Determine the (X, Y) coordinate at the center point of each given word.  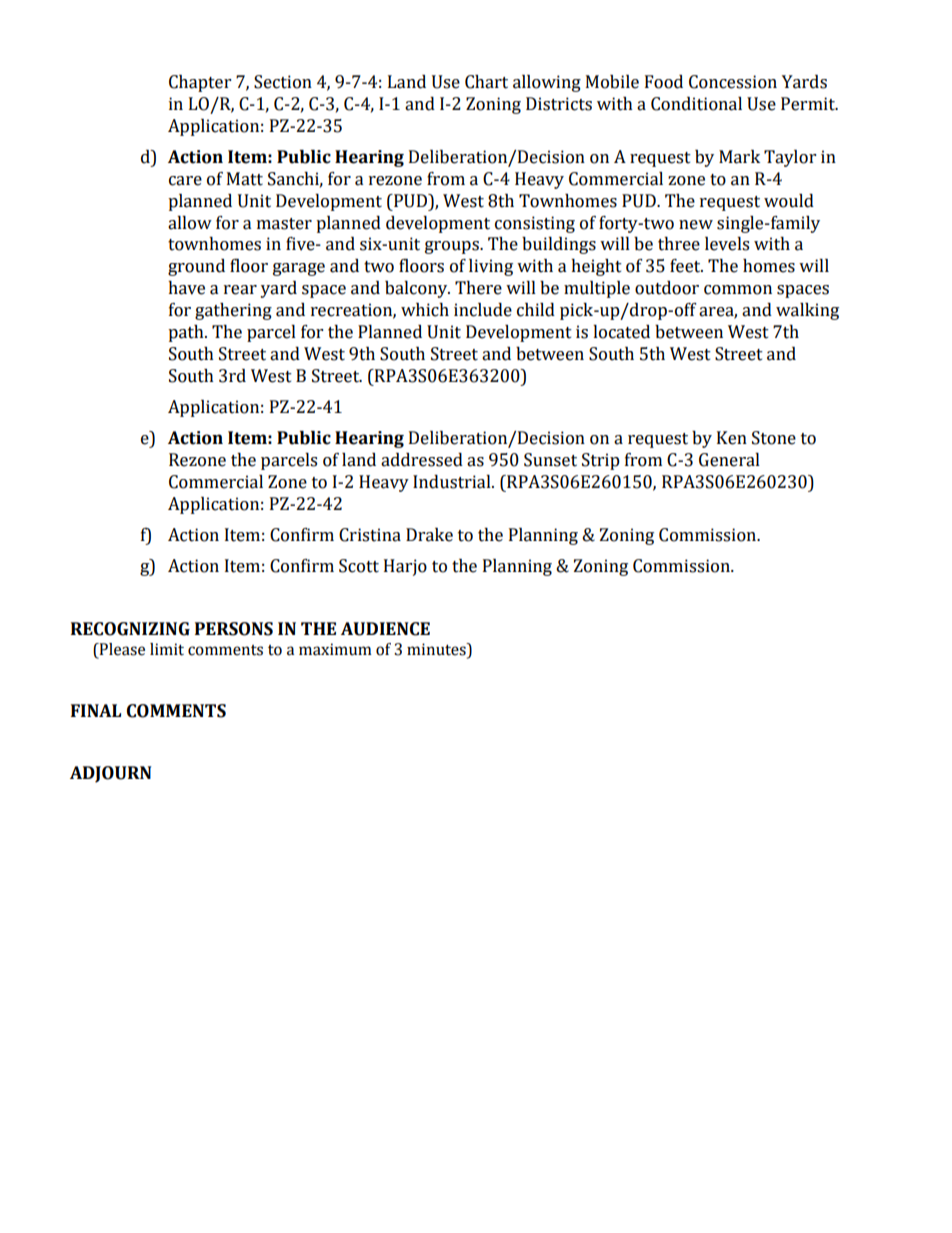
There (478, 288)
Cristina (370, 535)
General (729, 460)
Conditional (696, 104)
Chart (486, 82)
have (186, 288)
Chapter (200, 83)
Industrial (453, 482)
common (738, 290)
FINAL (96, 710)
